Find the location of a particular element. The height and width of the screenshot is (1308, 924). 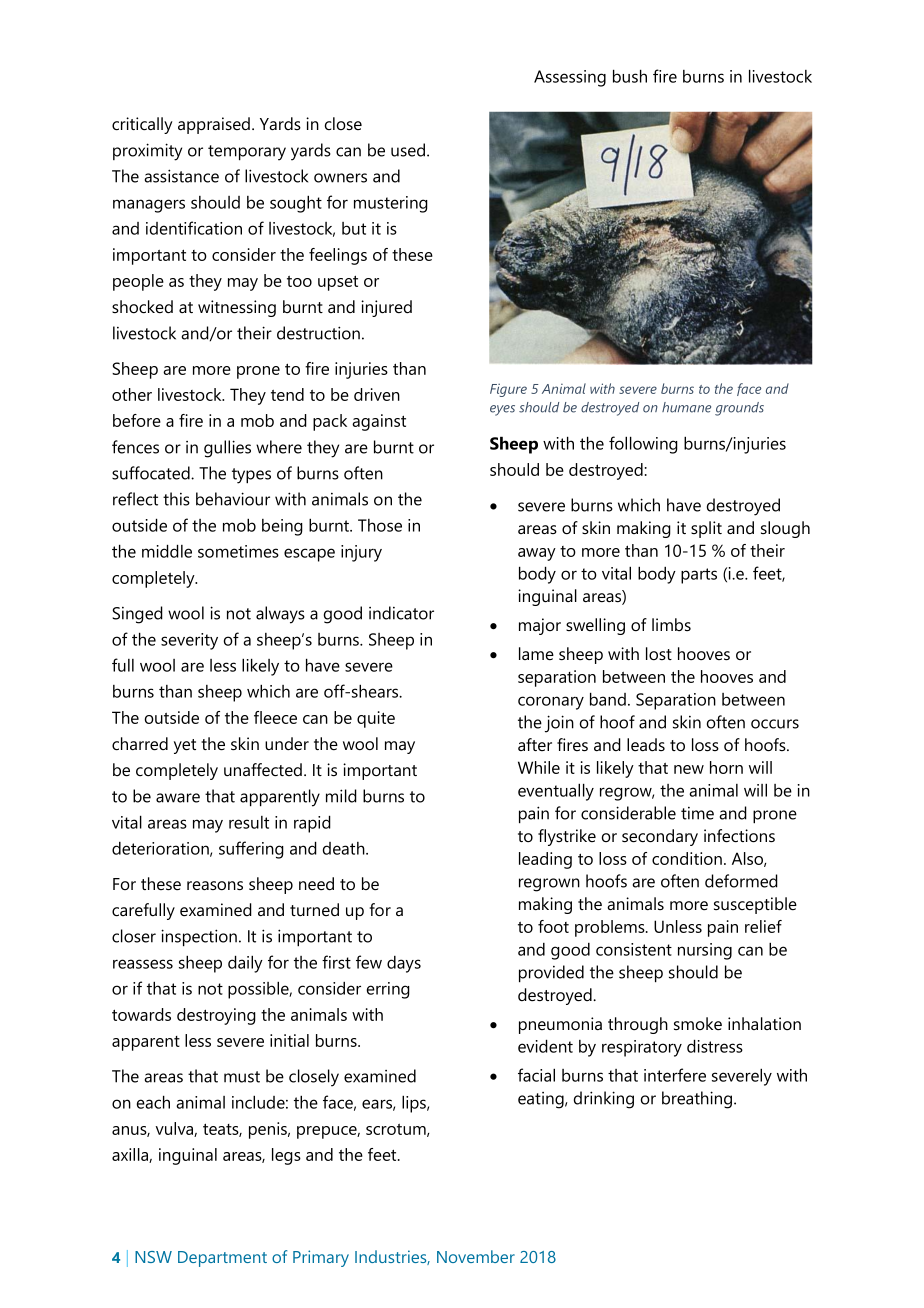

used is located at coordinates (409, 150).
